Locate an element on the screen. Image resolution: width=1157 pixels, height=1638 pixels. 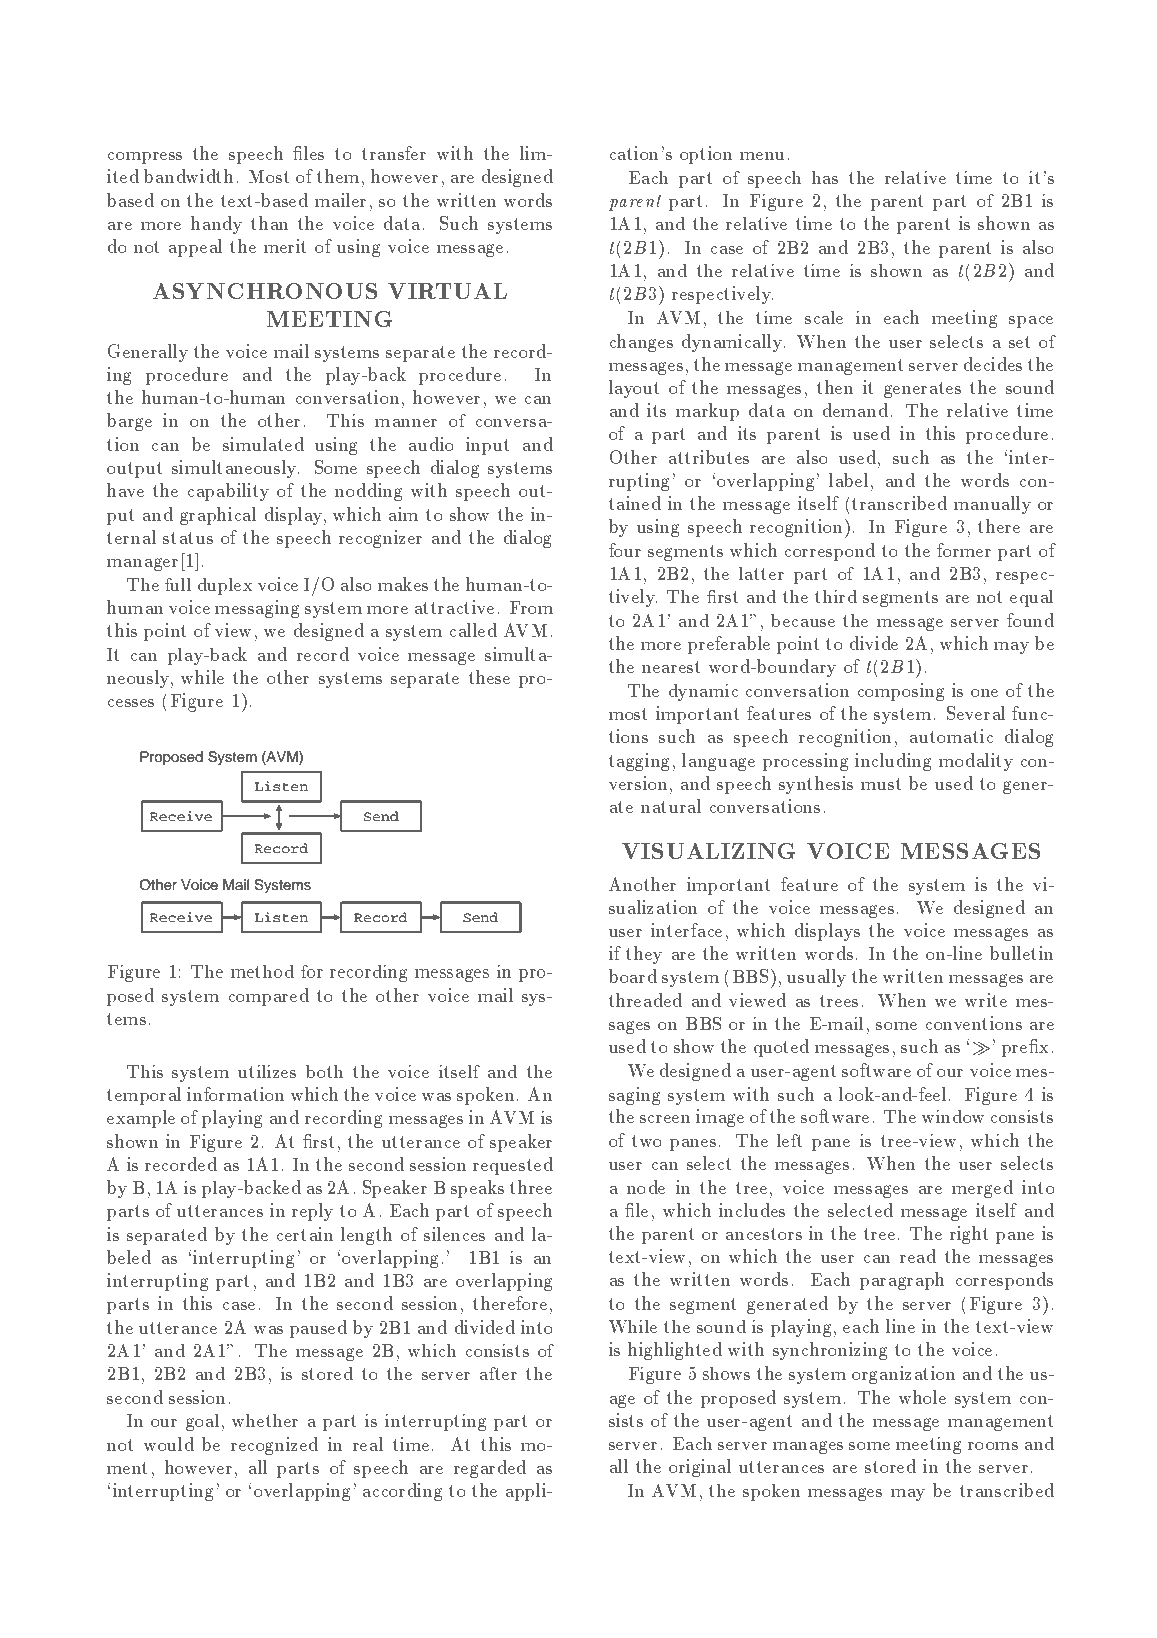
has is located at coordinates (825, 177).
